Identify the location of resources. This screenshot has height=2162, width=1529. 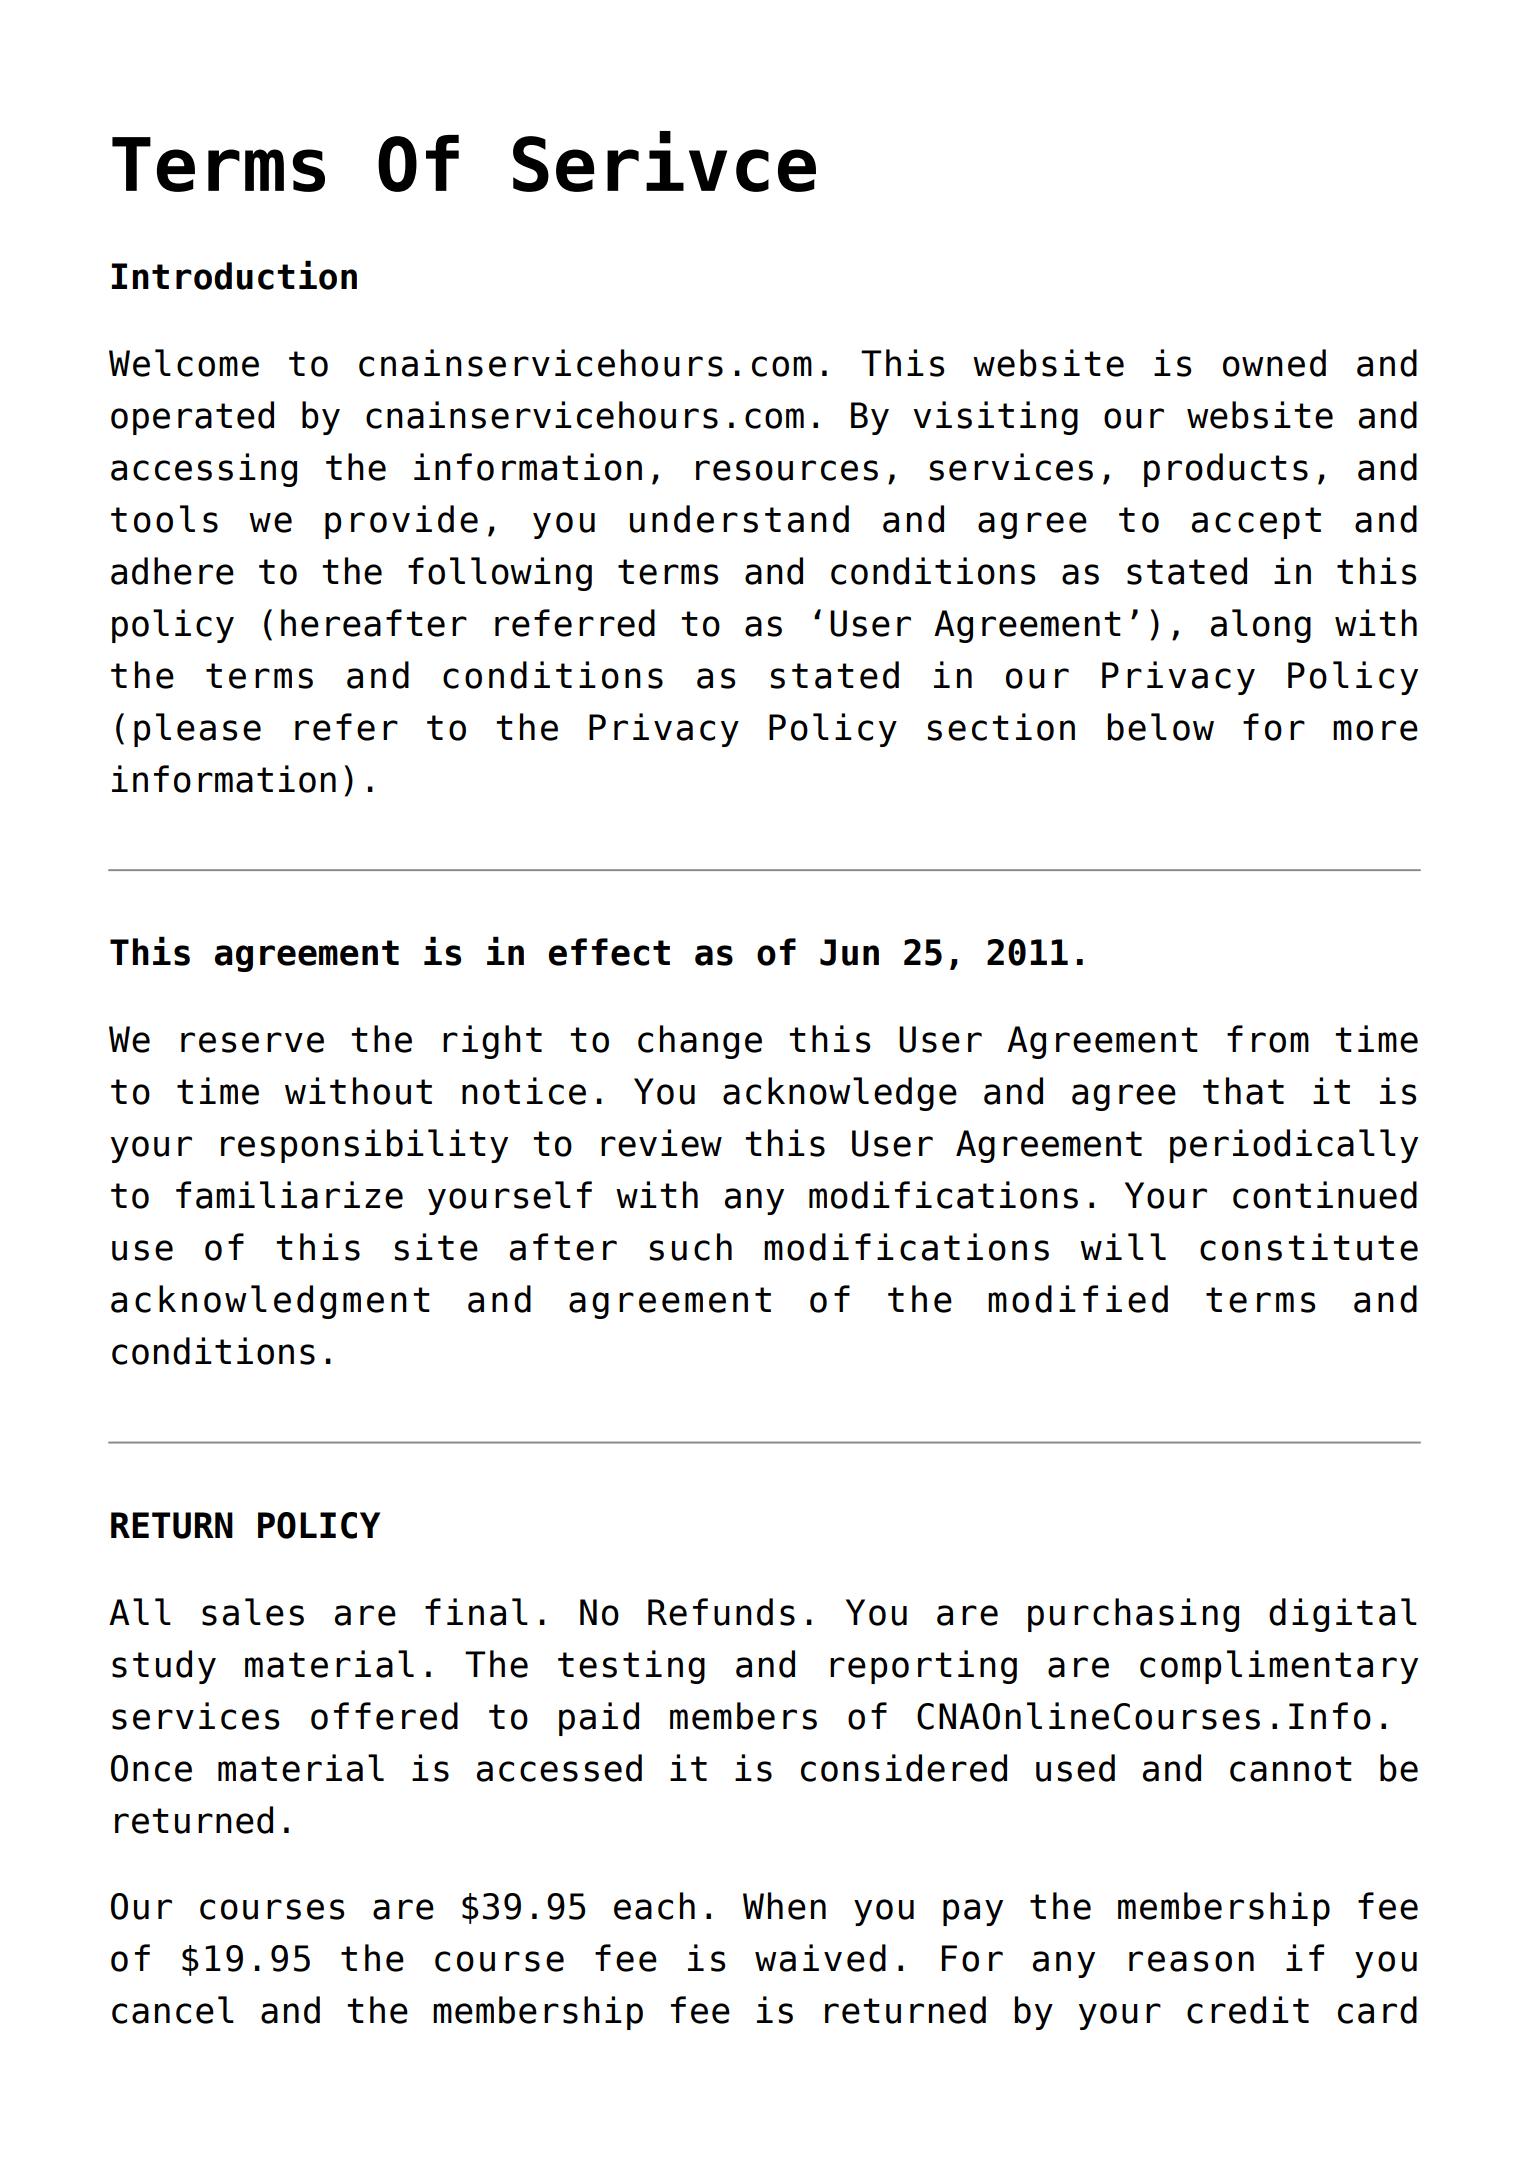
(787, 470).
